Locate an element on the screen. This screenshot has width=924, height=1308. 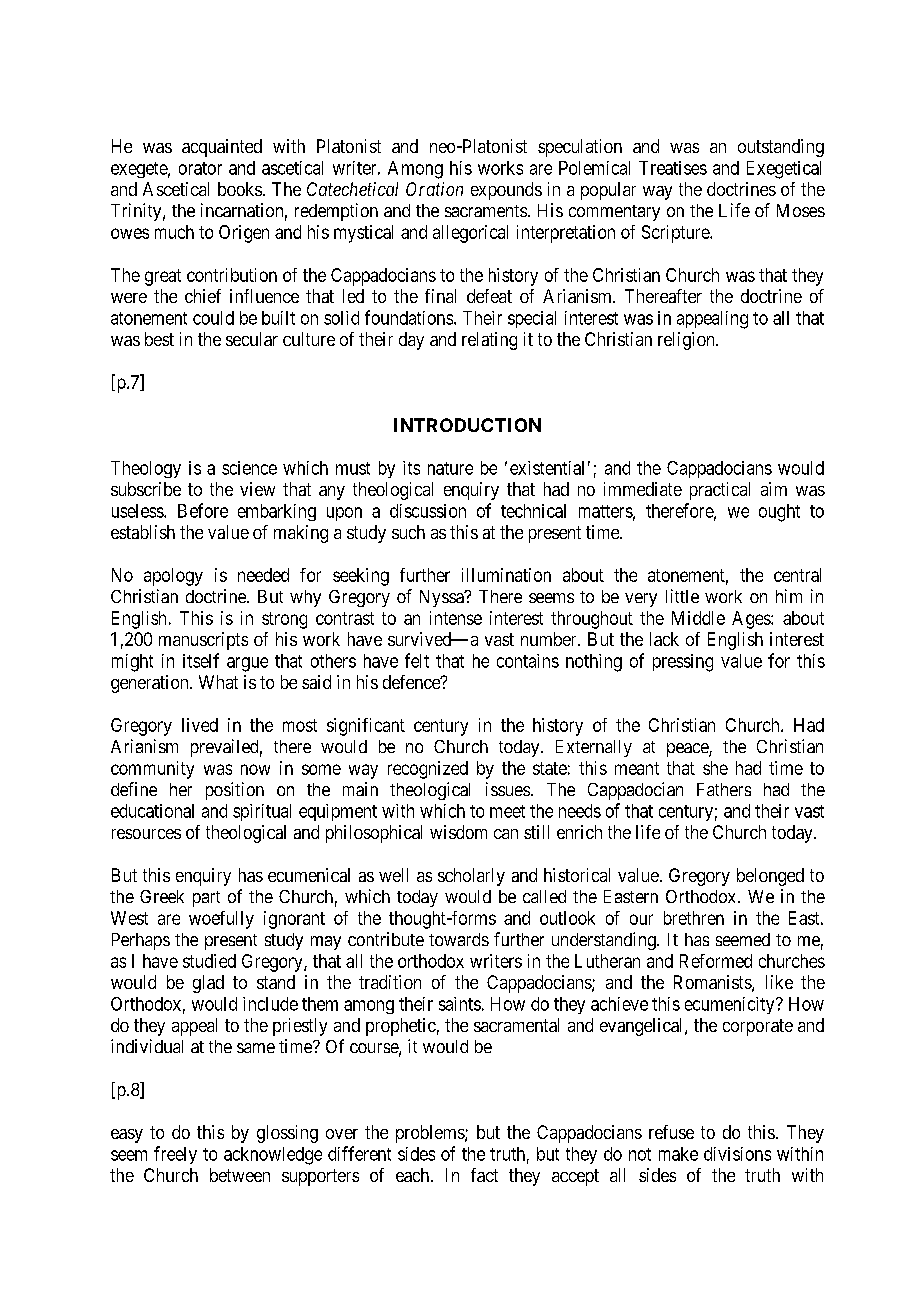
practical is located at coordinates (720, 491).
